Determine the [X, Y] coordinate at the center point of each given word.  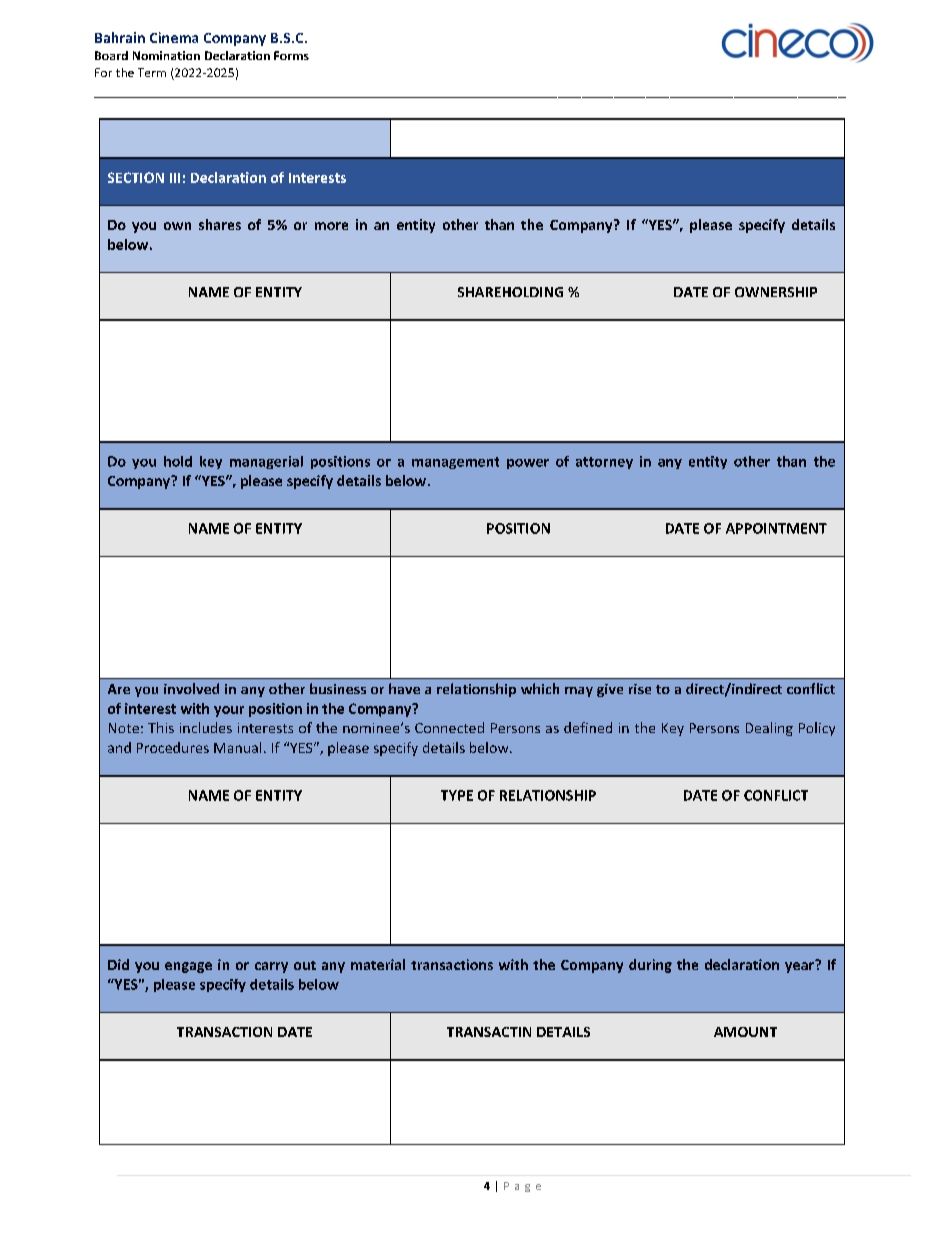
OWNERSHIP [776, 292]
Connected [449, 727]
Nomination [166, 55]
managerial [266, 462]
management [455, 463]
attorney [604, 463]
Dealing [769, 729]
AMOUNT [745, 1032]
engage [188, 967]
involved [191, 688]
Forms [291, 55]
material [378, 964]
